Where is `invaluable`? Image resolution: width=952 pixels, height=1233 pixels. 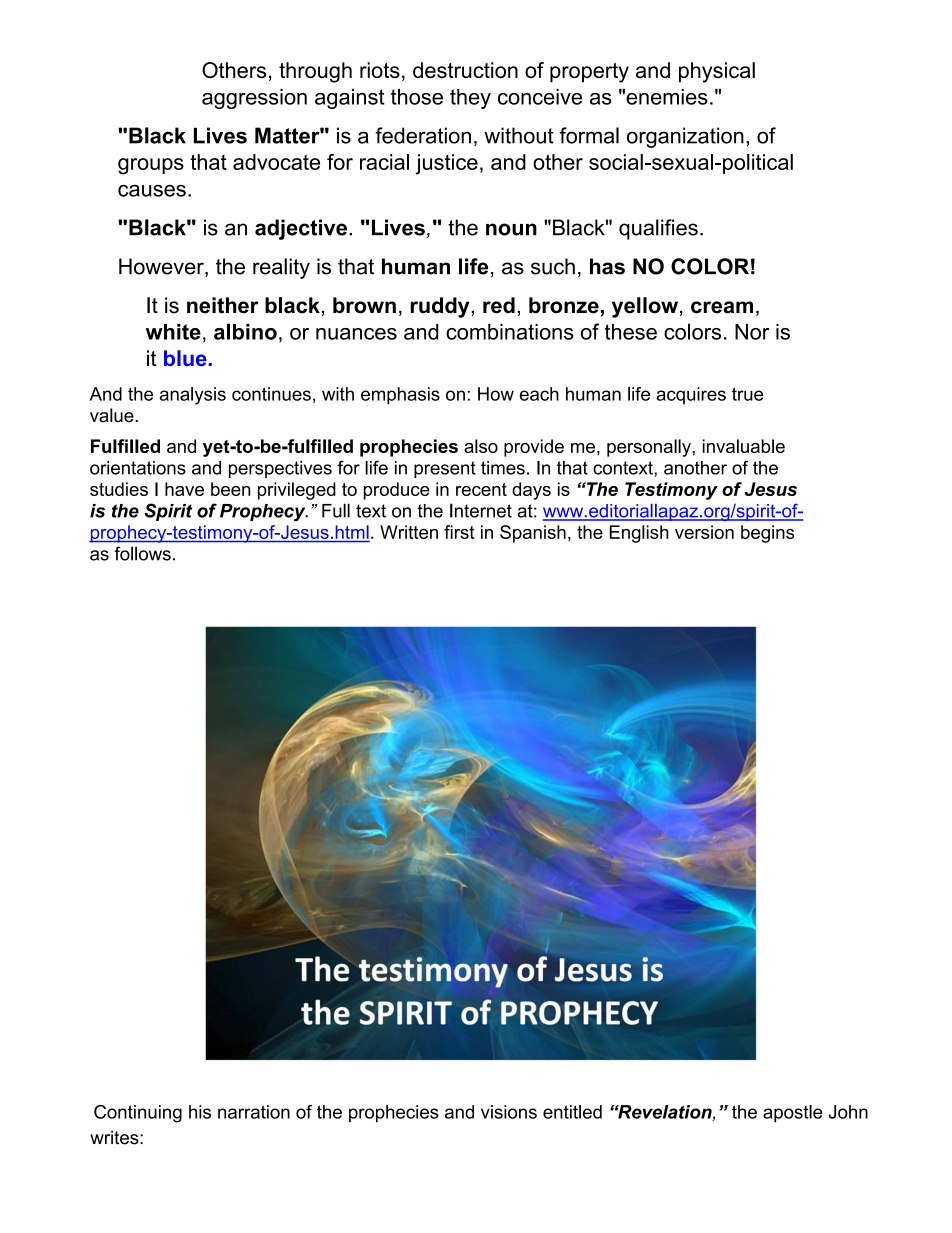
invaluable is located at coordinates (744, 446).
